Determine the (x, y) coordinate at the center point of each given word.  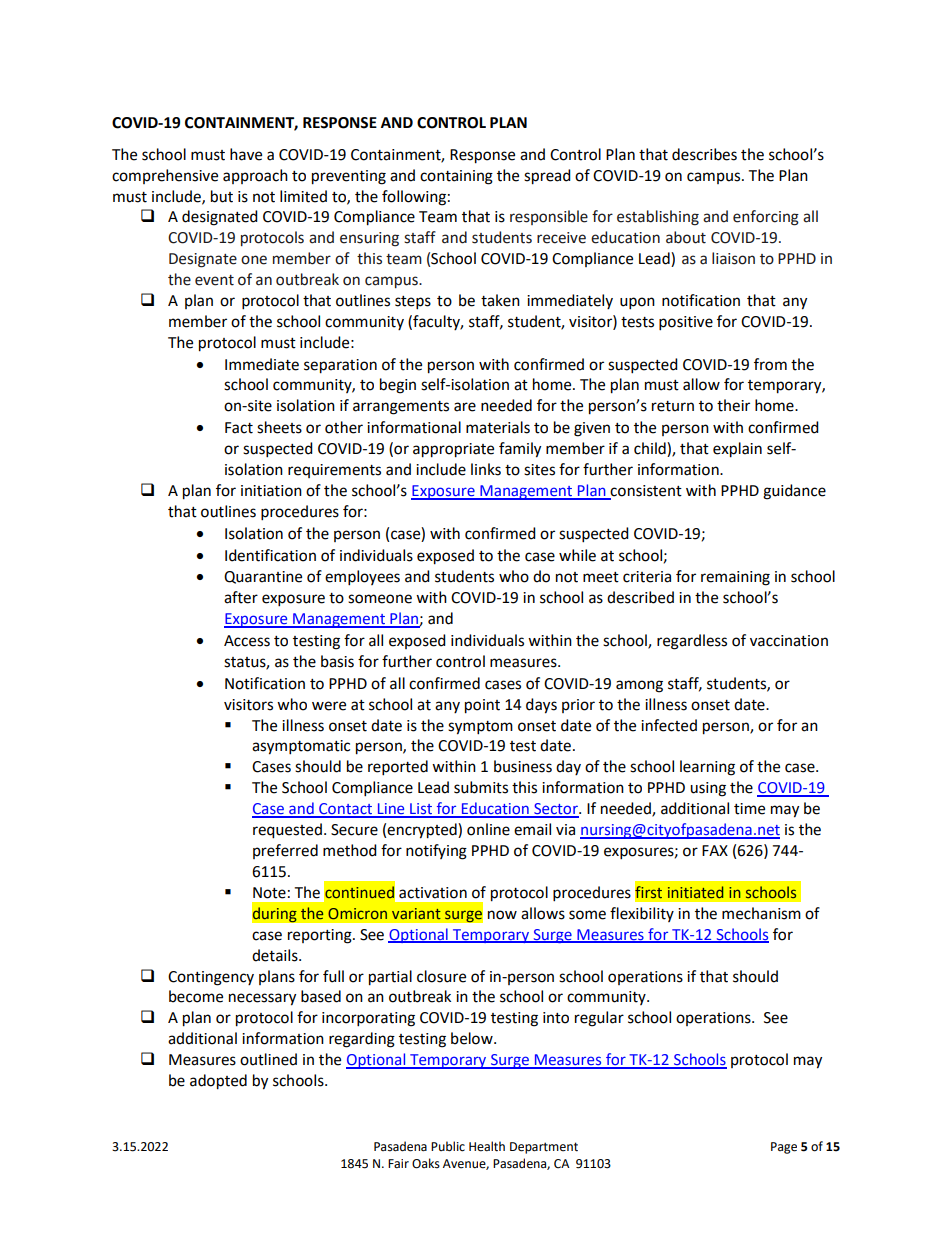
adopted (218, 1082)
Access (247, 641)
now (502, 915)
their (733, 405)
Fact (239, 428)
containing (456, 177)
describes (704, 154)
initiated (696, 892)
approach (255, 176)
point (482, 706)
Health (487, 1146)
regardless (692, 642)
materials (498, 427)
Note (269, 893)
